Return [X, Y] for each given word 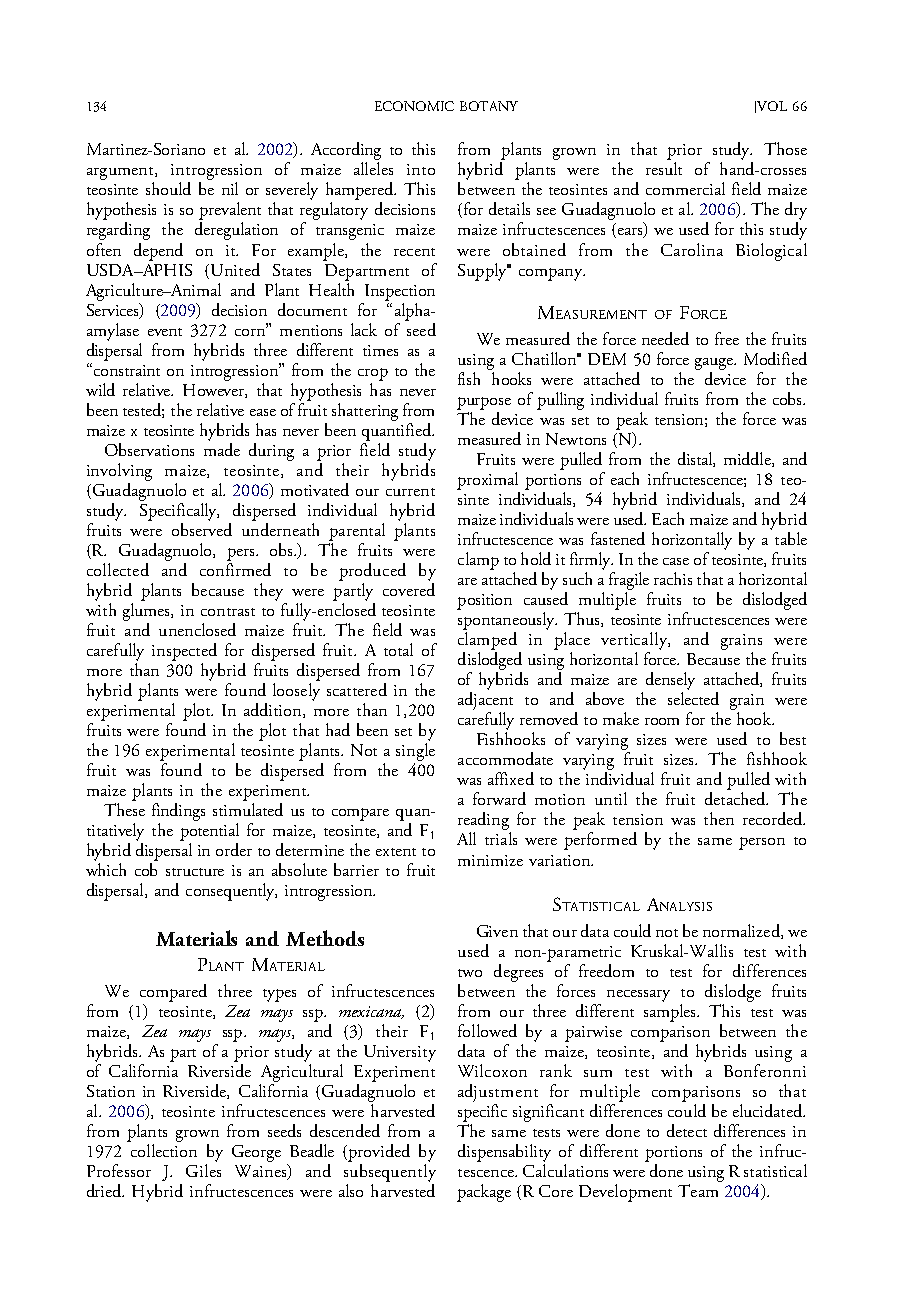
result [664, 168]
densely [670, 681]
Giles [203, 1169]
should [168, 188]
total [398, 649]
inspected [184, 652]
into [421, 169]
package [484, 1193]
